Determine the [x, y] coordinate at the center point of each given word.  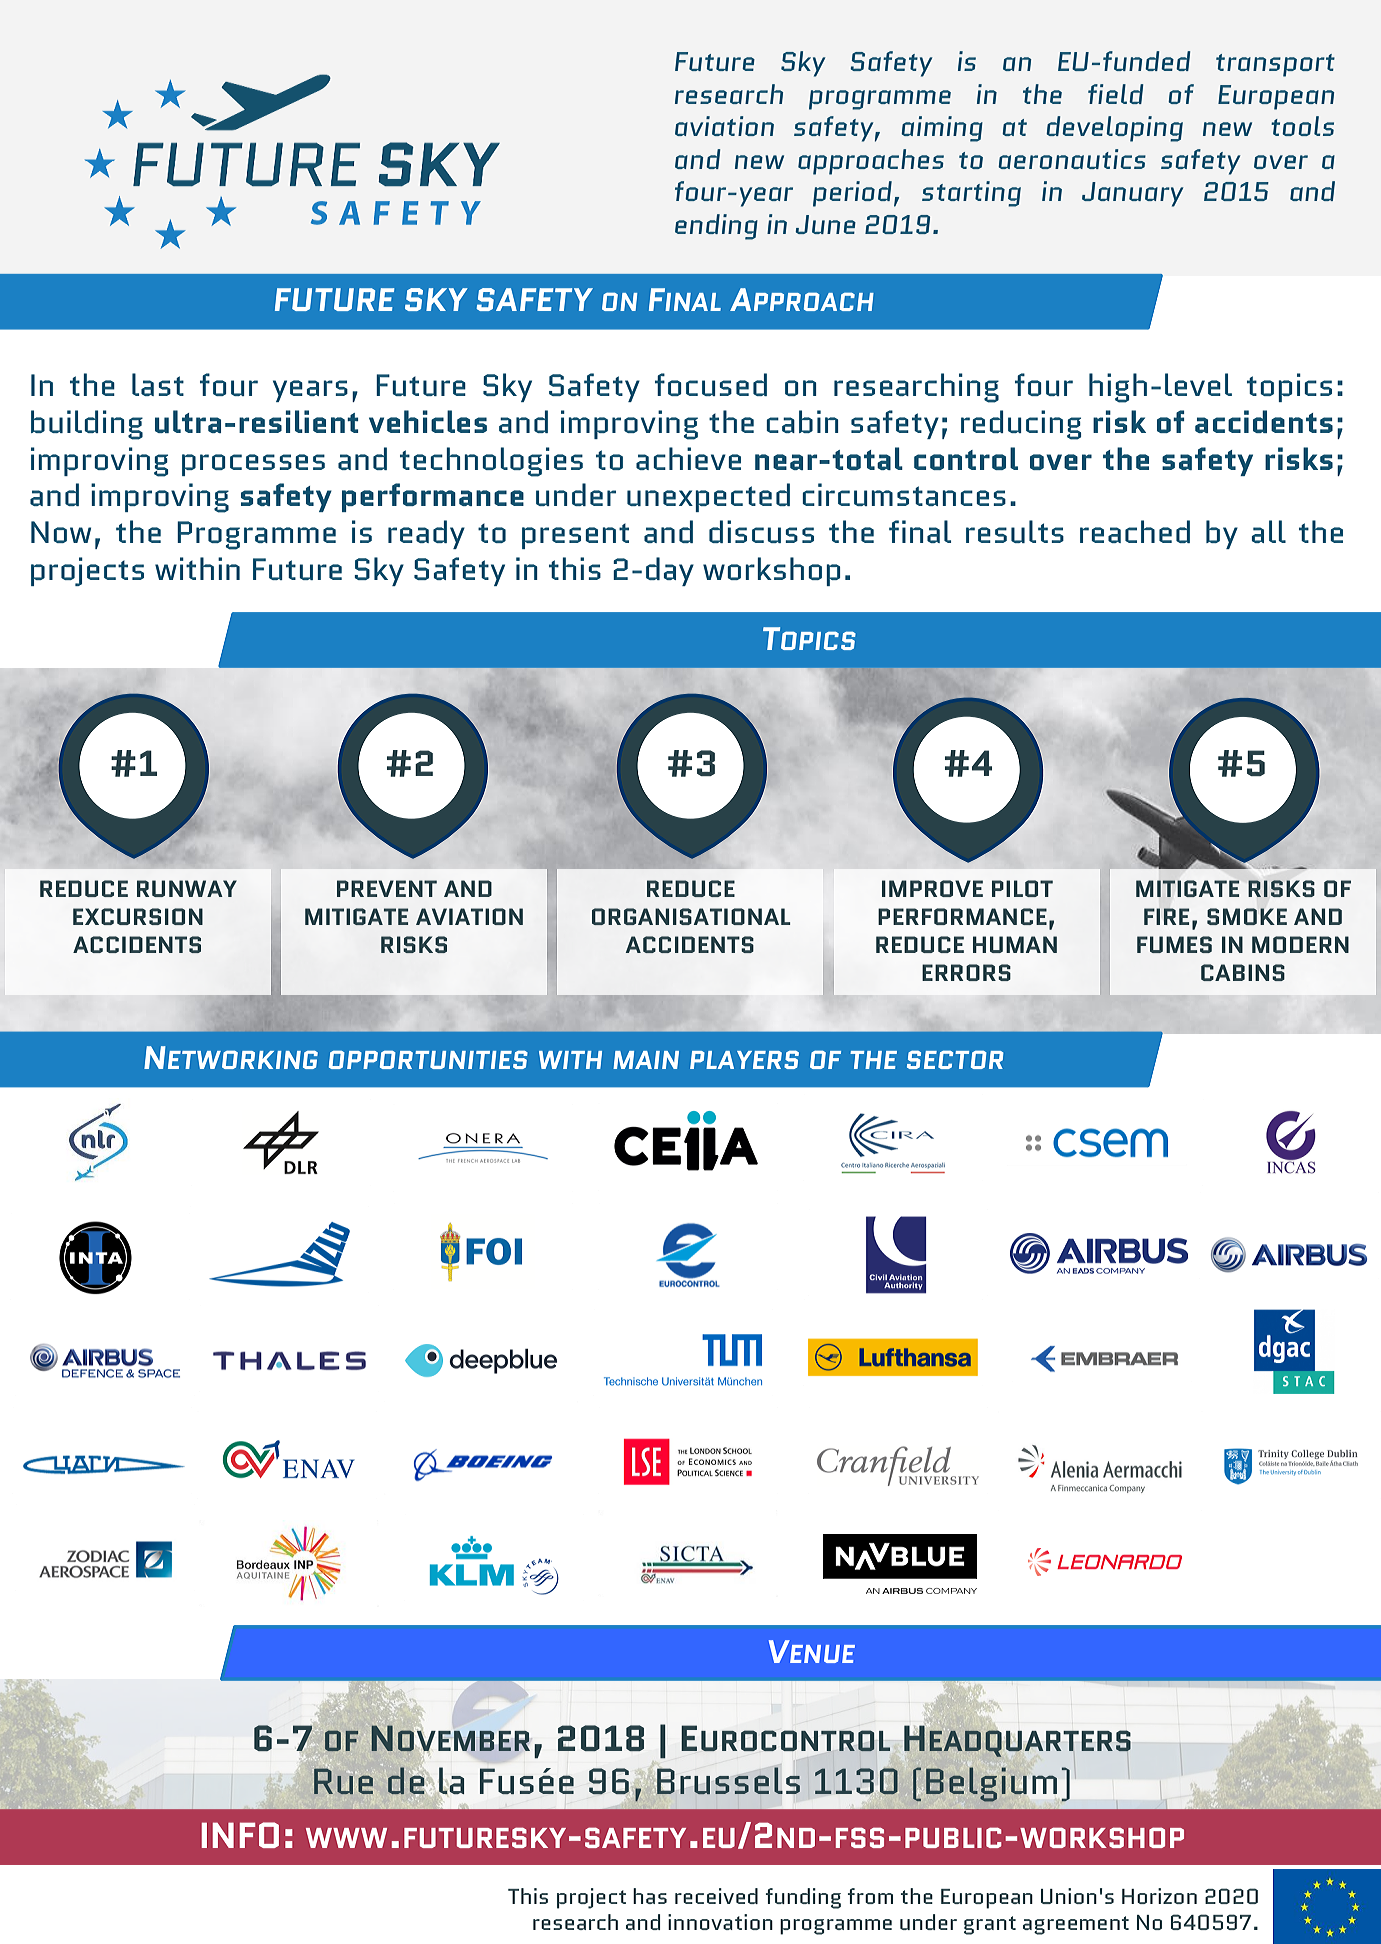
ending [716, 227]
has [650, 1896]
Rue [343, 1781]
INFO [240, 1835]
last [158, 384]
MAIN [646, 1060]
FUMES [1174, 944]
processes [253, 465]
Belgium [991, 1784]
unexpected [708, 497]
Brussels [728, 1780]
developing [1114, 129]
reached [1135, 531]
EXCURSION [138, 916]
